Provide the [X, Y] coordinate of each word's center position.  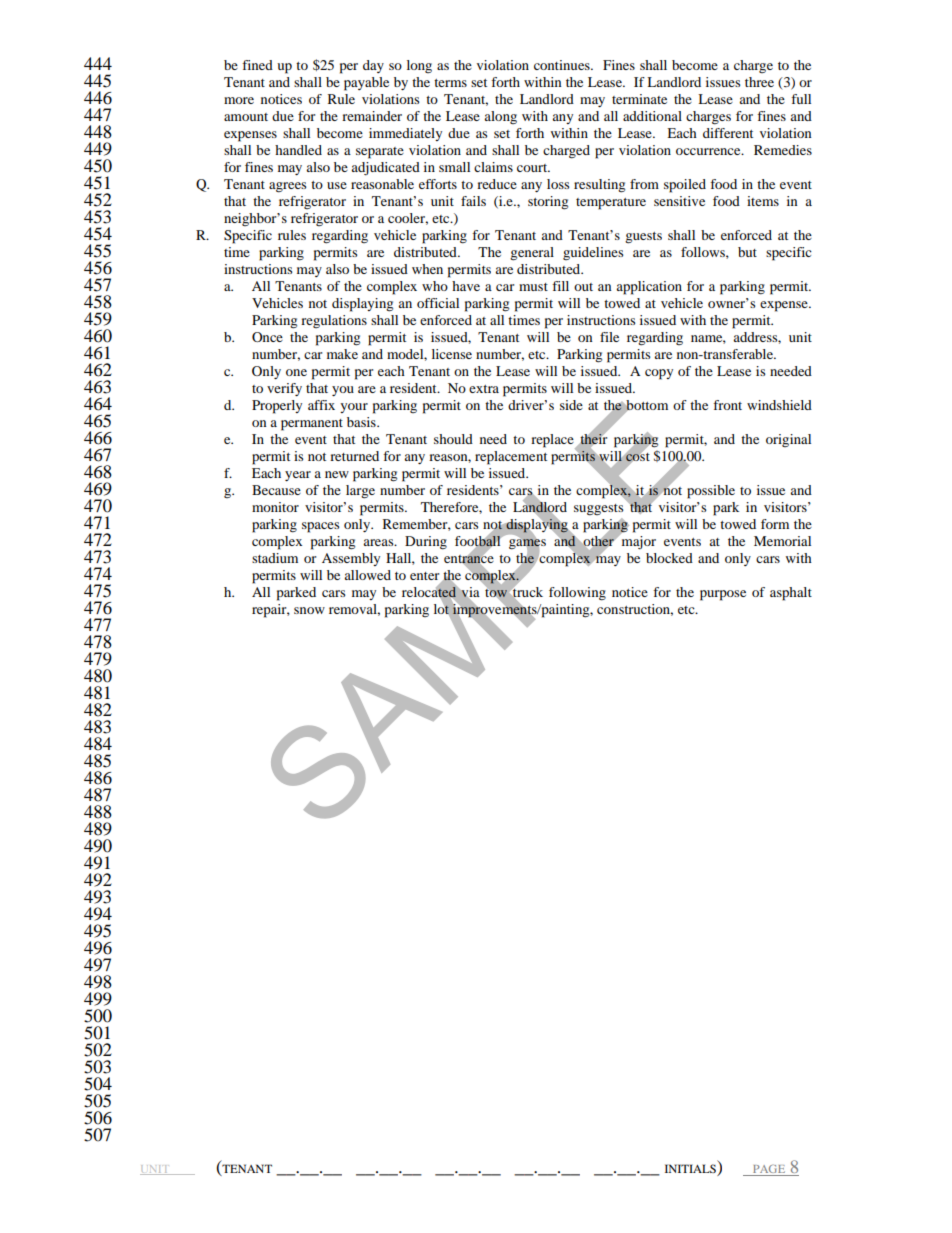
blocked [669, 558]
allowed [367, 575]
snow [309, 610]
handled [298, 150]
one [296, 372]
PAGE [769, 1170]
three [759, 82]
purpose [723, 595]
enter [424, 576]
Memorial [782, 541]
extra [484, 389]
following [577, 594]
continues [563, 65]
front [727, 405]
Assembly [351, 559]
